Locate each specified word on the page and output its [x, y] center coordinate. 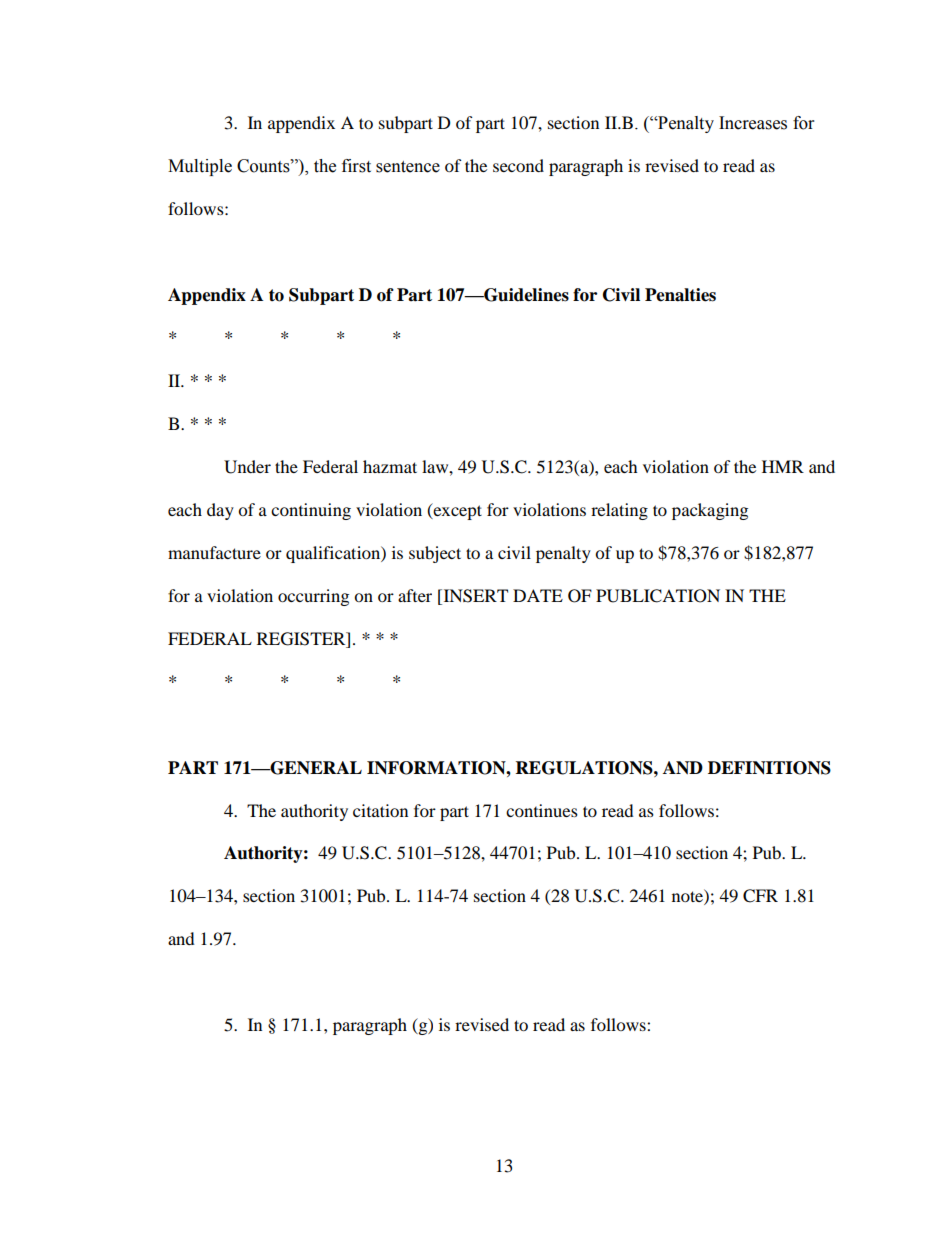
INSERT [474, 596]
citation [380, 810]
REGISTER [302, 639]
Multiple [200, 167]
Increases [753, 123]
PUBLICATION [658, 596]
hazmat [390, 466]
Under [247, 467]
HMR [783, 466]
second [518, 165]
